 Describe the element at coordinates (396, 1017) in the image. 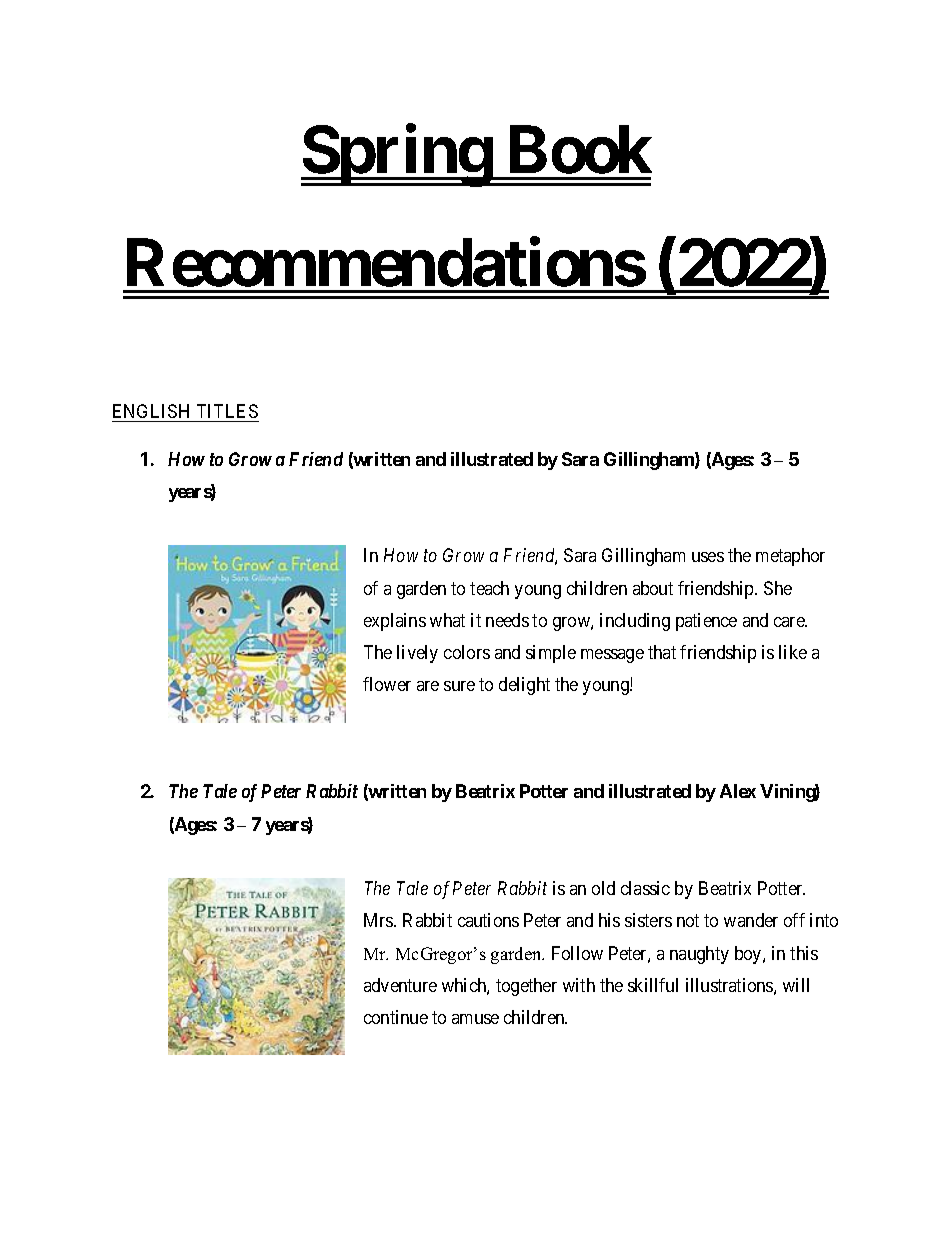

I see `continue` at that location.
